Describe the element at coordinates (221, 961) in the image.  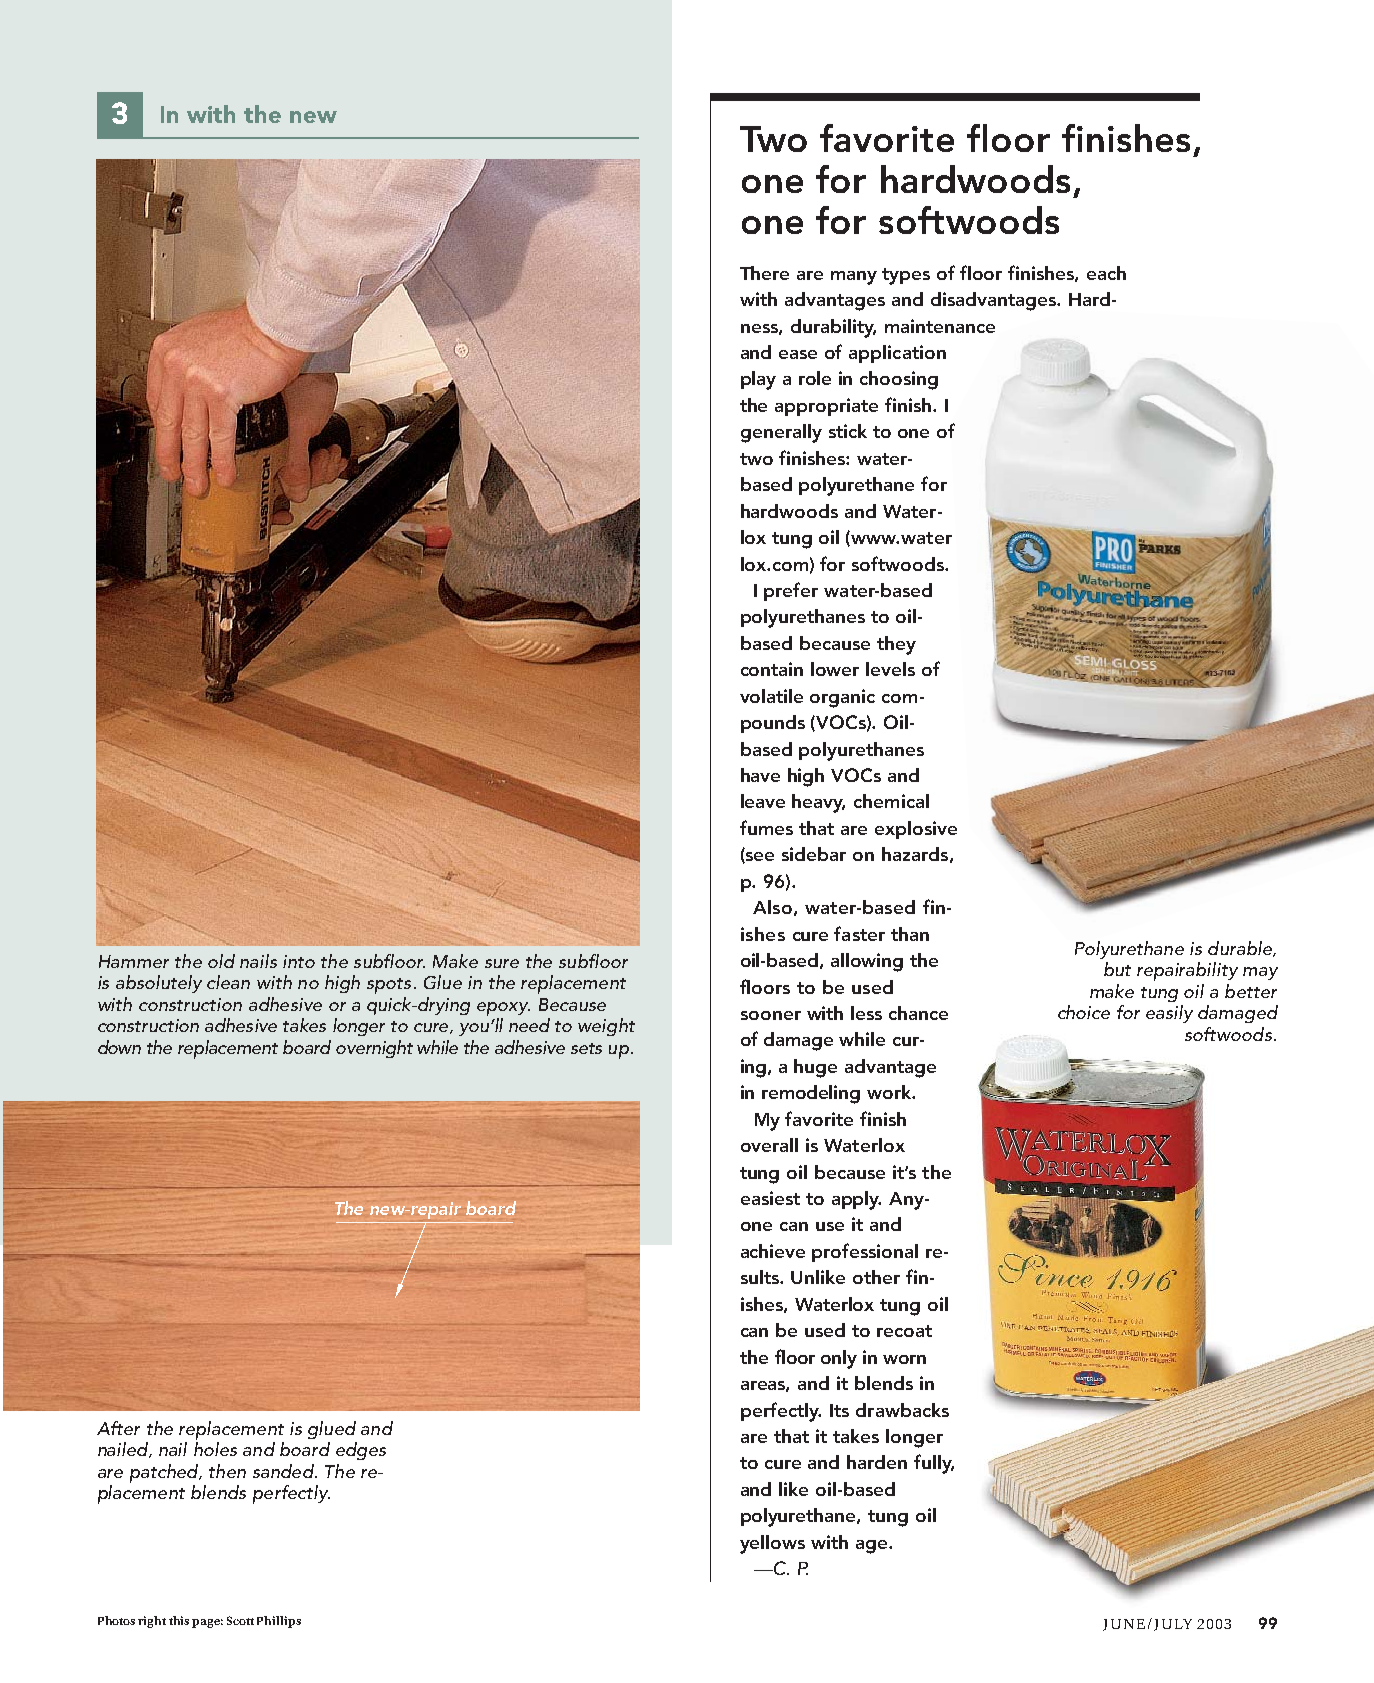
I see `old` at that location.
